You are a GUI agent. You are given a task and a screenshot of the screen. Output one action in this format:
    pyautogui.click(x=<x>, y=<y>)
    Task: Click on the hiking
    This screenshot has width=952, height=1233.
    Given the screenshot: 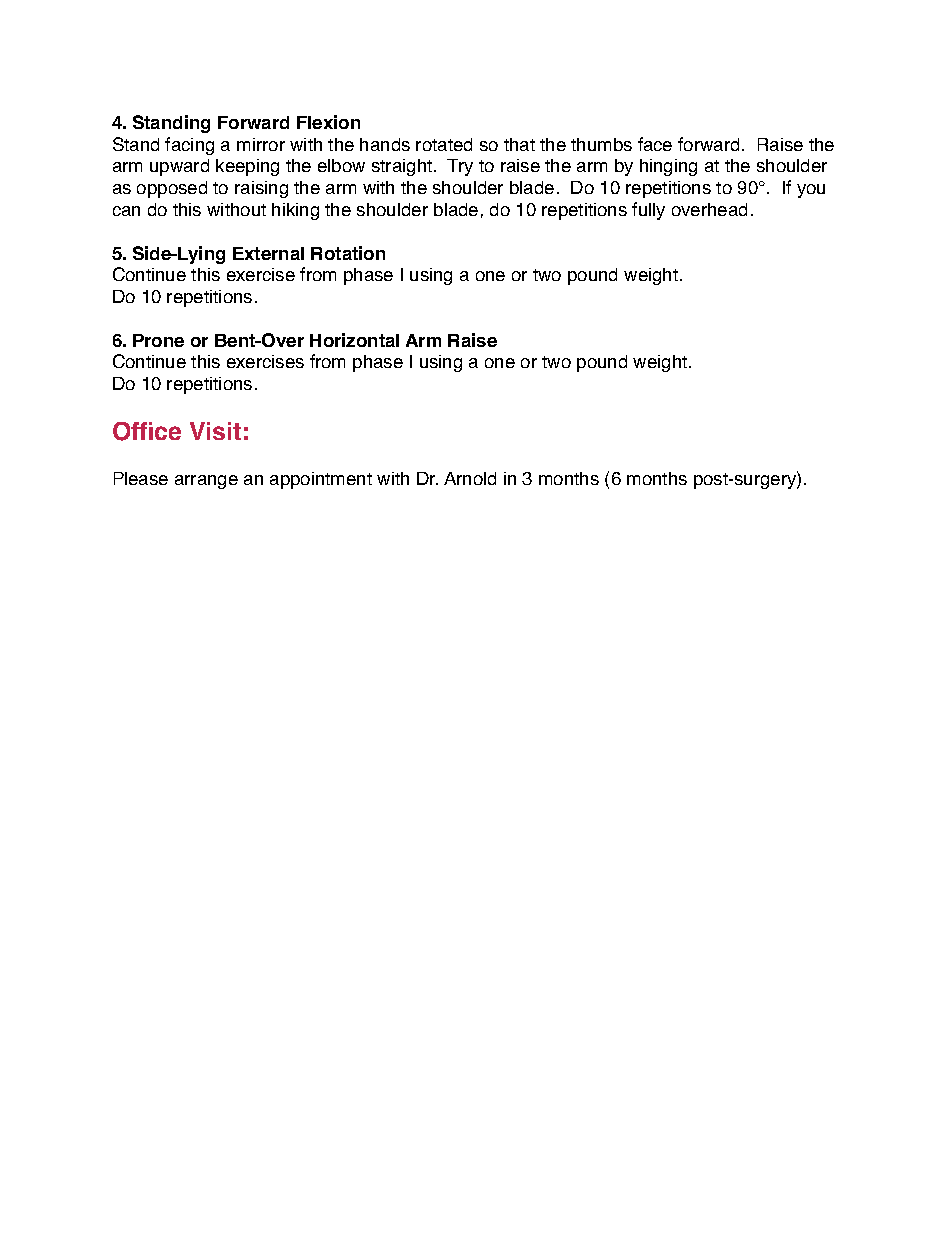 What is the action you would take?
    pyautogui.click(x=295, y=211)
